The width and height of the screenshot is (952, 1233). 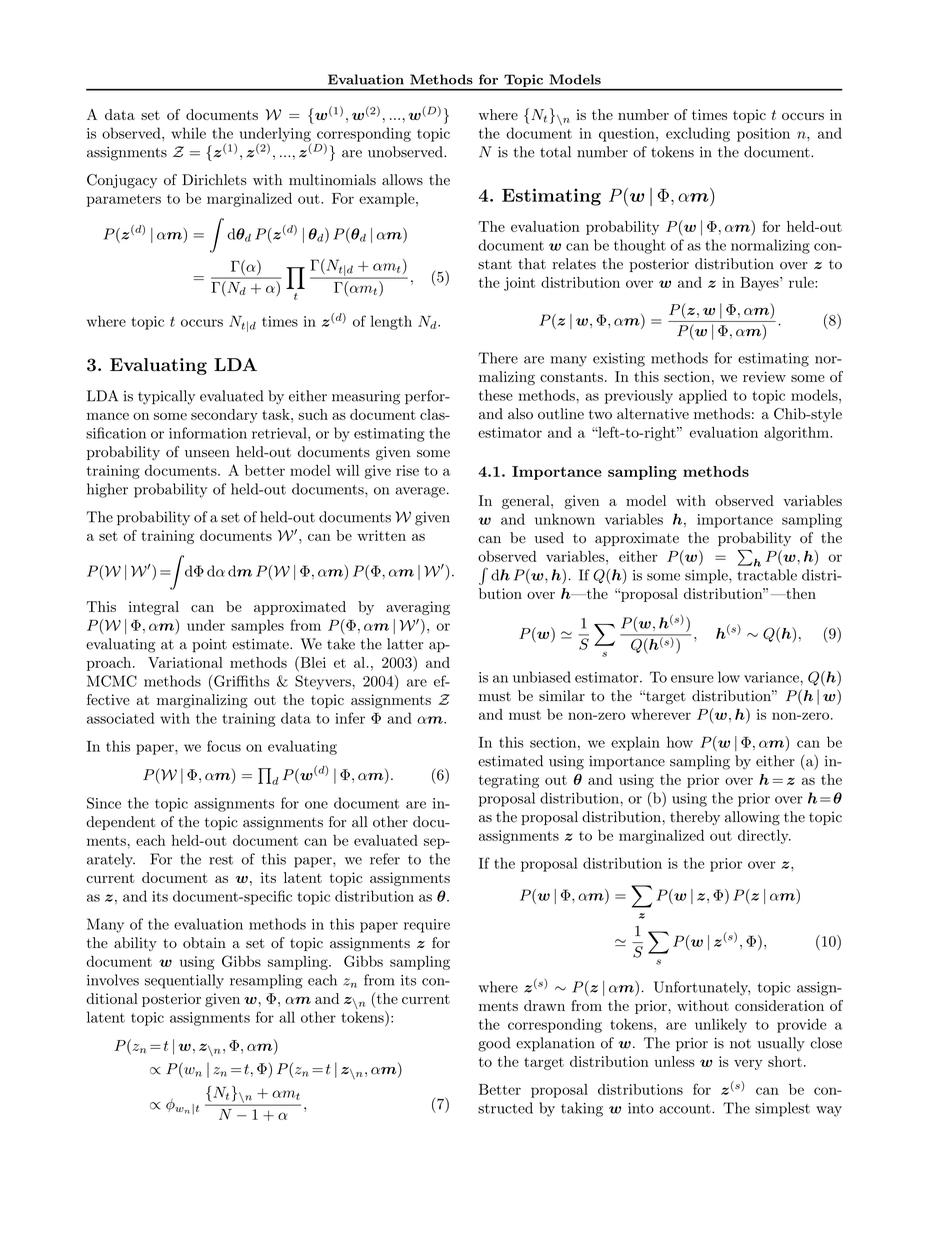 I want to click on review, so click(x=764, y=376).
